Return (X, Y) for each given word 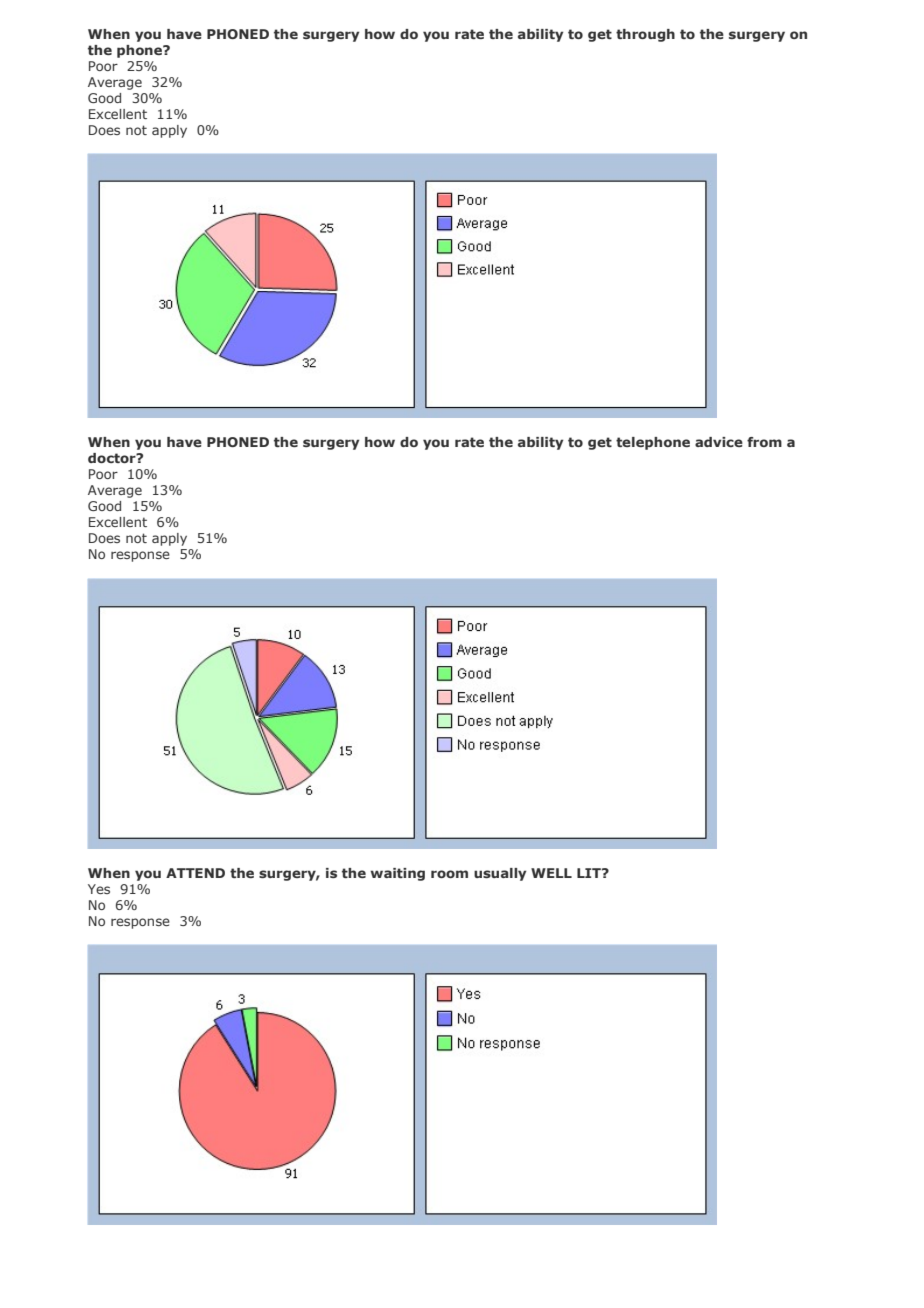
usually (500, 874)
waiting (397, 874)
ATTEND (195, 873)
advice (719, 442)
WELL (551, 873)
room (449, 874)
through (645, 35)
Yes (99, 889)
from (764, 442)
